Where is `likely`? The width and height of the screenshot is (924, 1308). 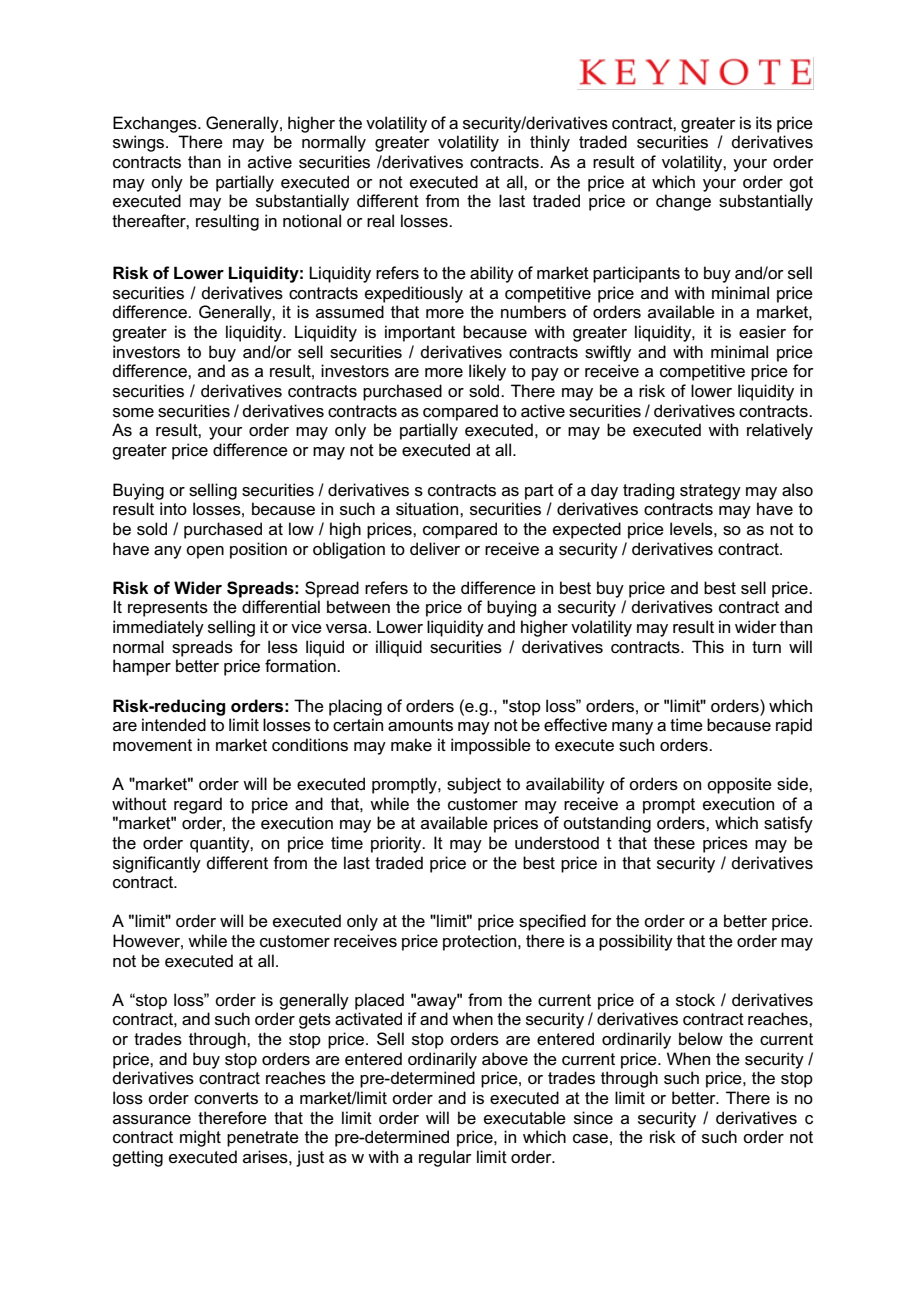 likely is located at coordinates (487, 372).
